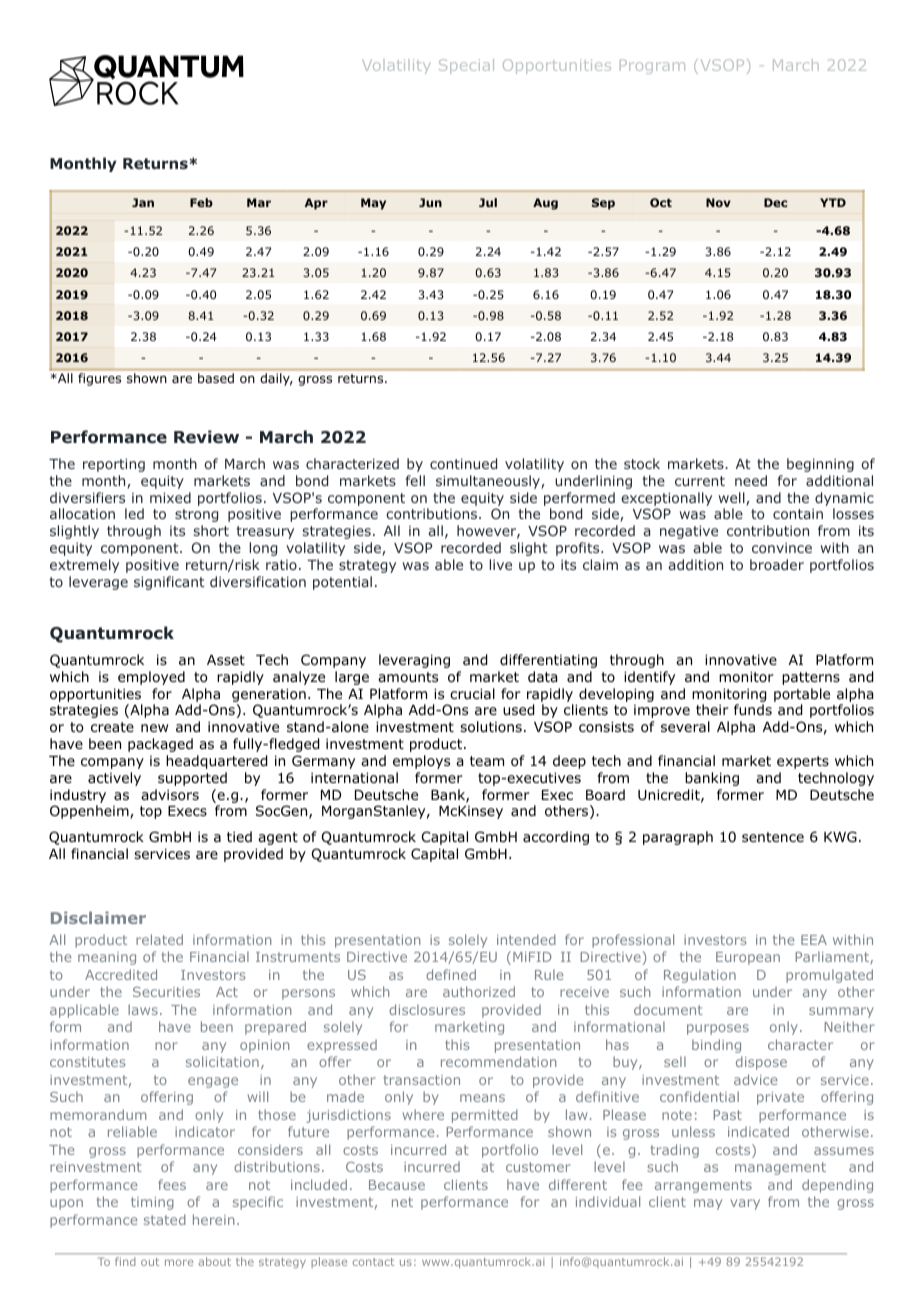 The image size is (924, 1307). Describe the element at coordinates (402, 1202) in the screenshot. I see `net` at that location.
